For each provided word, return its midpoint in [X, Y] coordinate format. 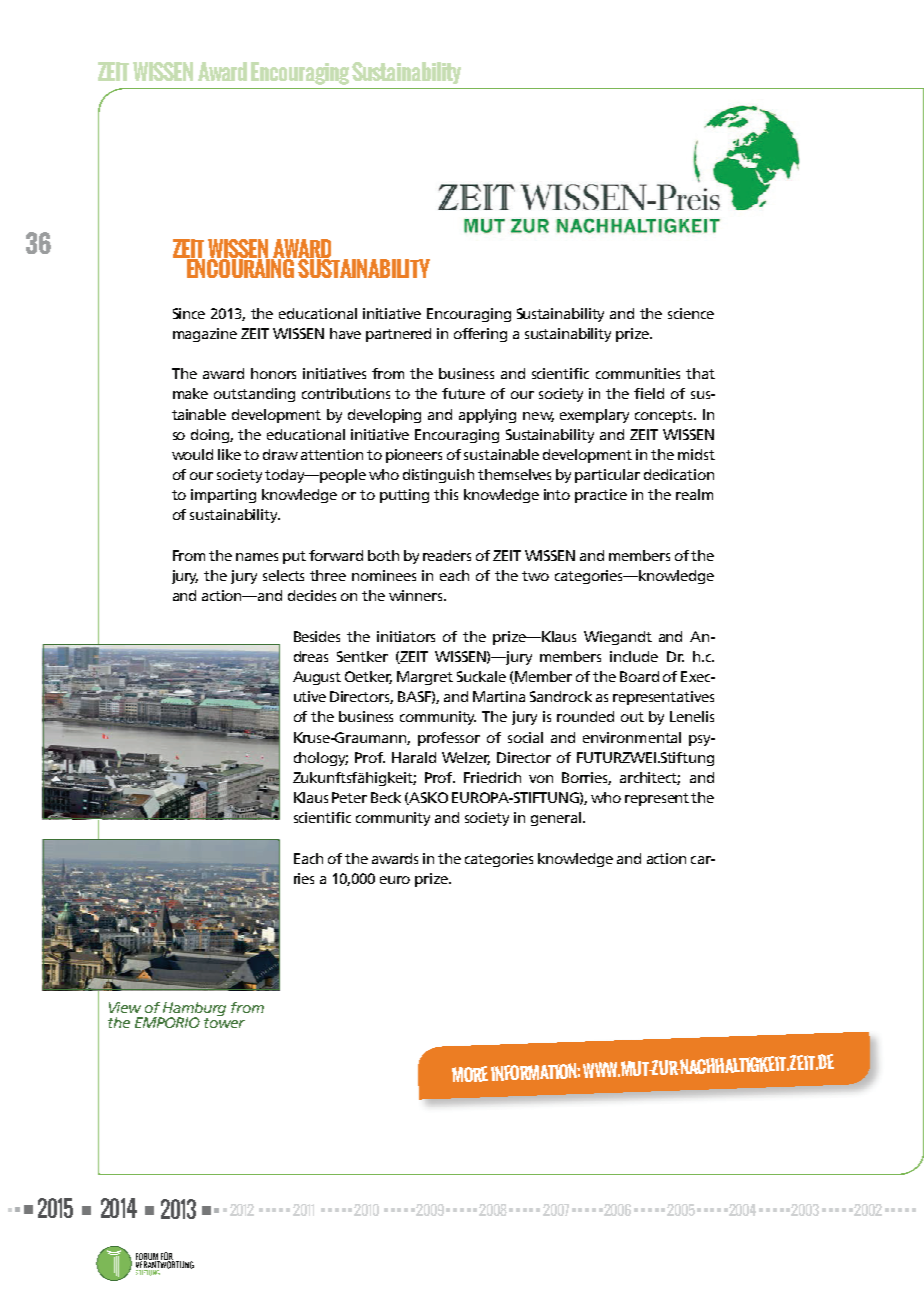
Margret [425, 678]
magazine [205, 335]
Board [639, 676]
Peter [349, 797]
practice [601, 496]
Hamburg [194, 1010]
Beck [386, 797]
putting [404, 496]
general [556, 819]
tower [224, 1023]
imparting [223, 496]
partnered [398, 335]
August [317, 678]
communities [638, 373]
